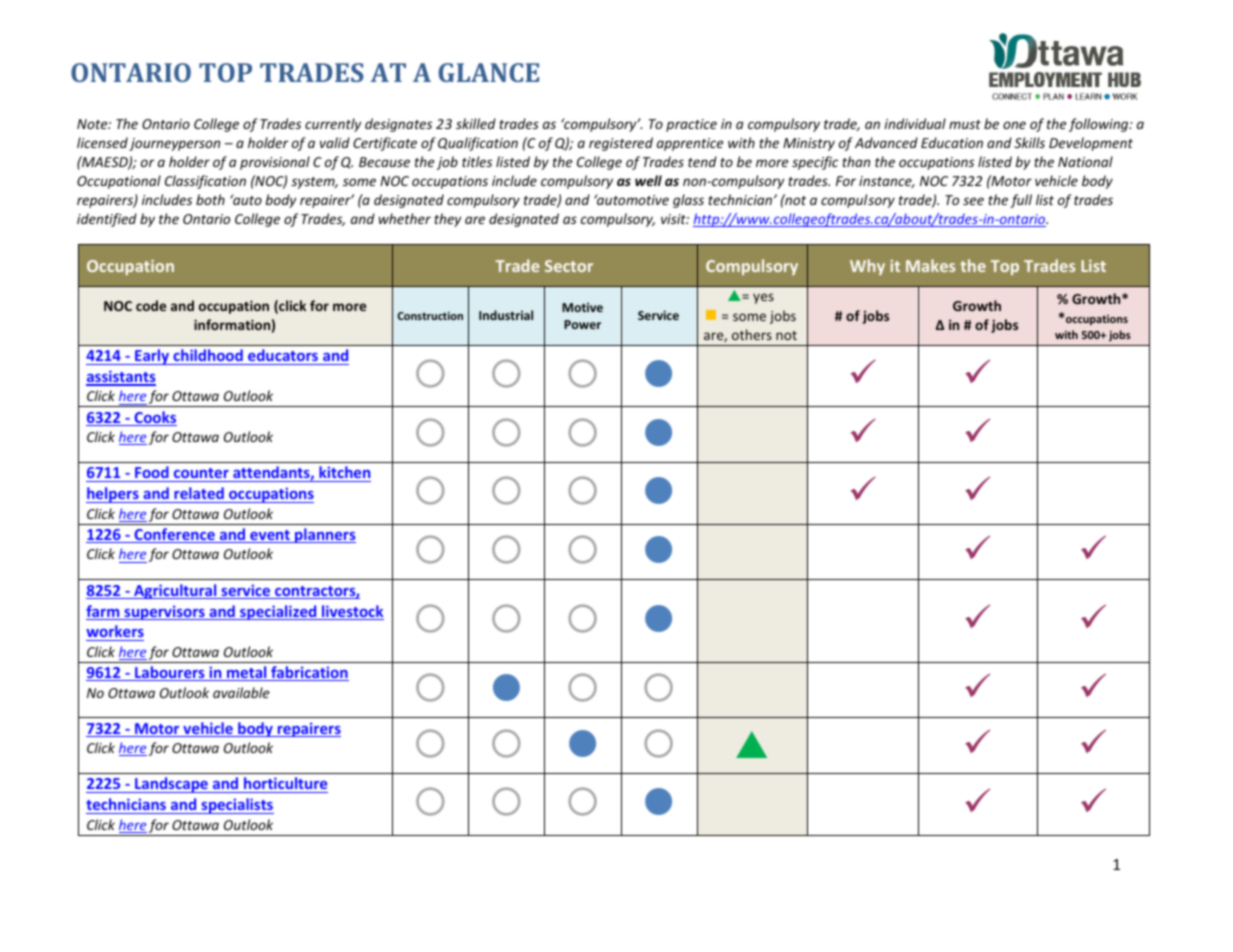  What do you see at coordinates (752, 334) in the screenshot?
I see `others` at bounding box center [752, 334].
